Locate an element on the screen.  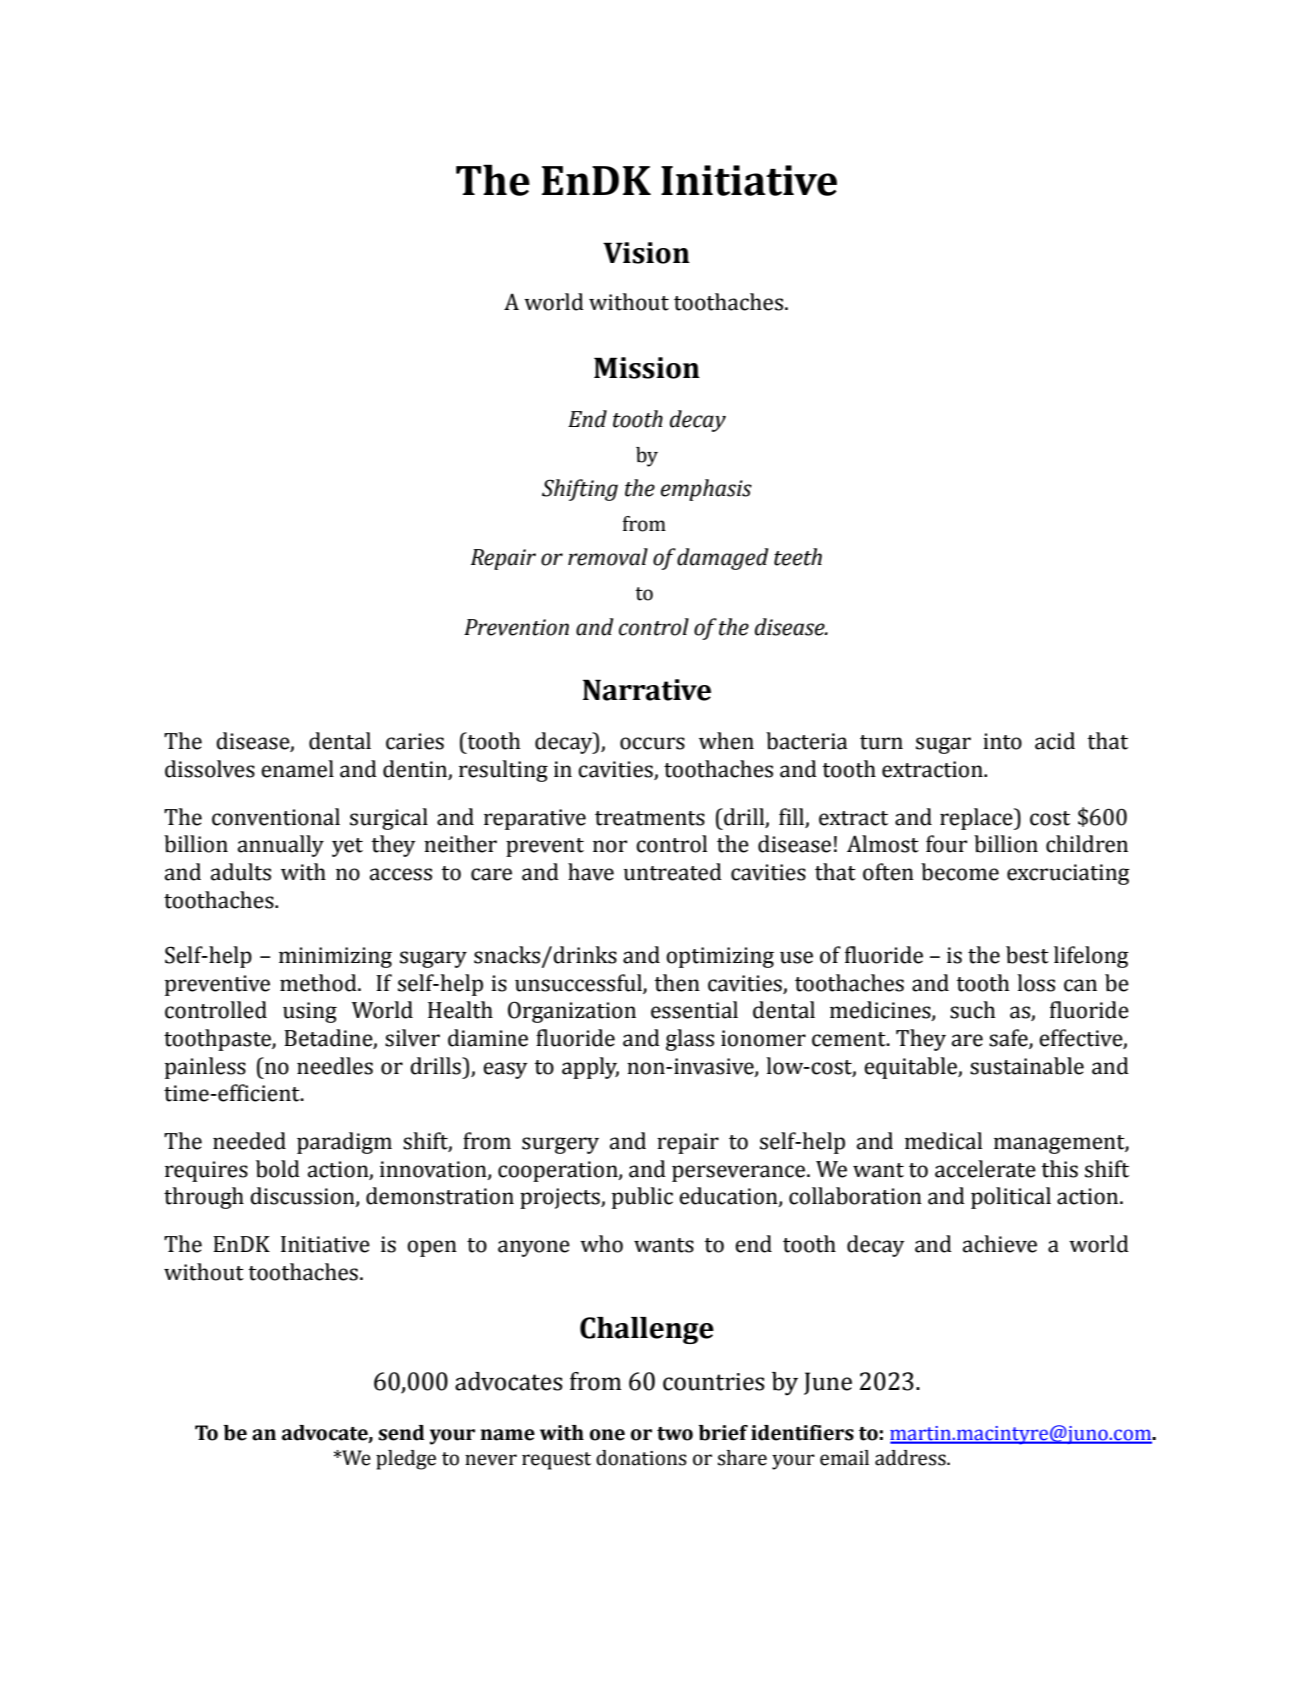
removal is located at coordinates (608, 557).
